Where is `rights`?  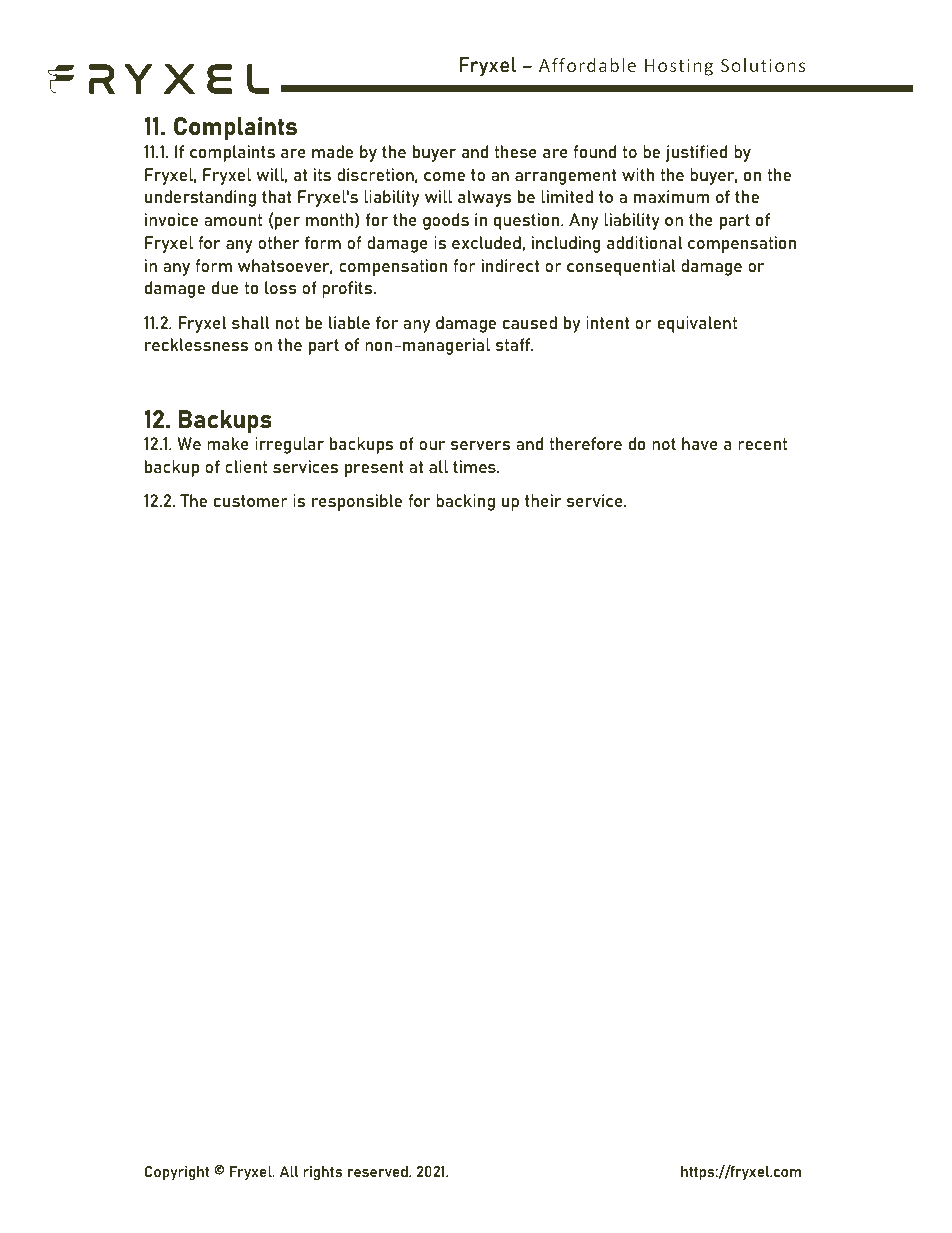
rights is located at coordinates (322, 1173).
